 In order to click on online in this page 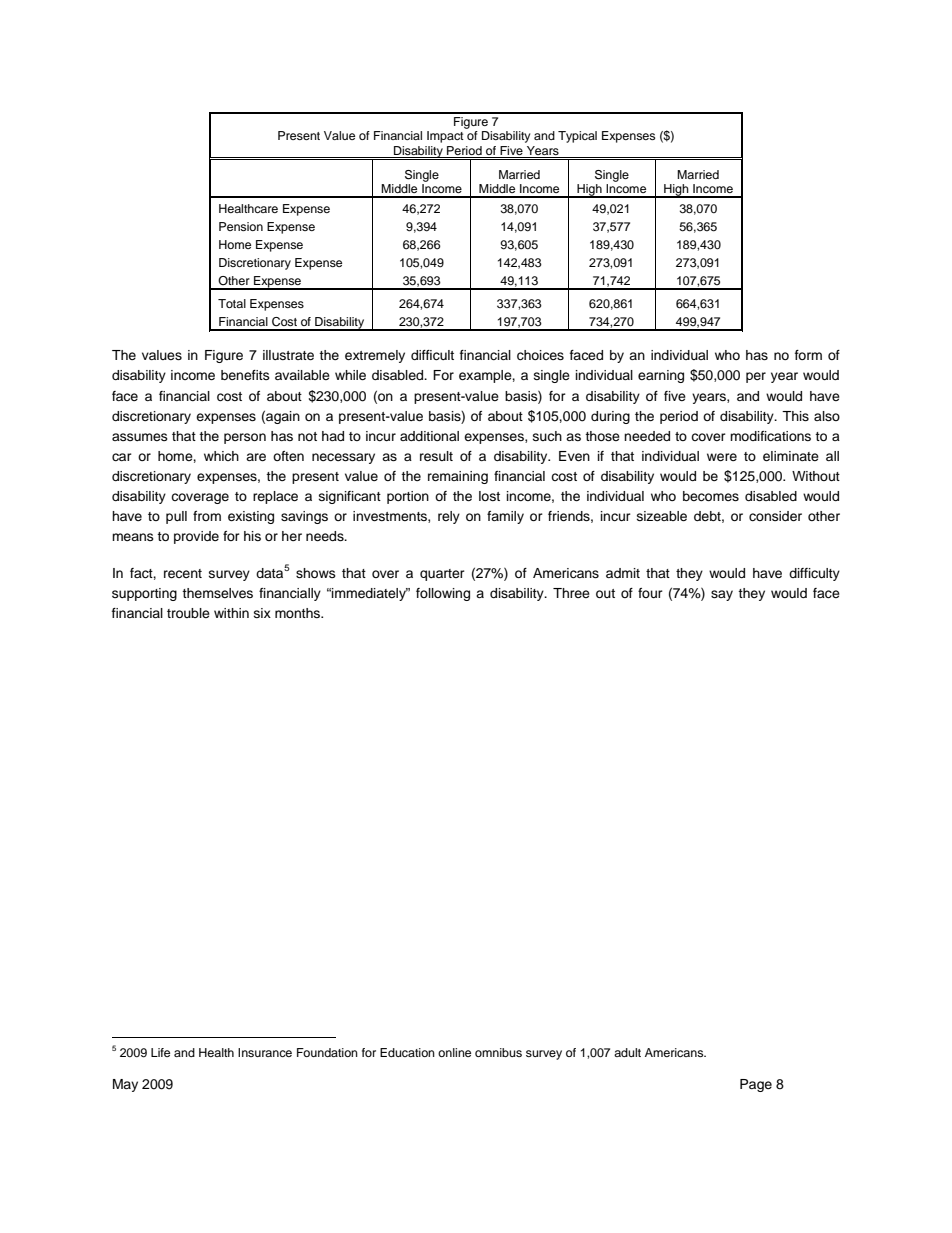, I will do `click(454, 1052)`.
